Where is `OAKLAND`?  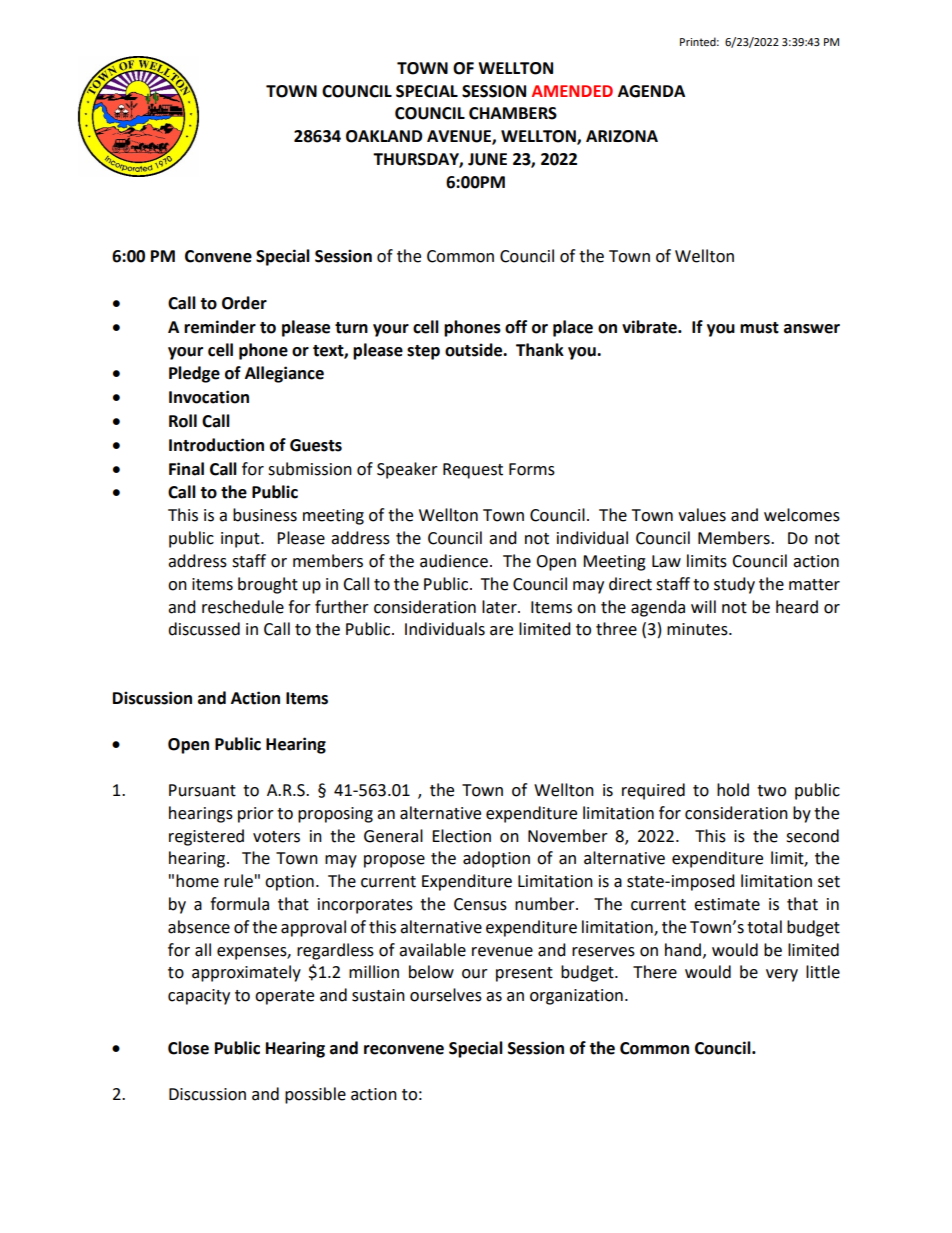
OAKLAND is located at coordinates (384, 136).
